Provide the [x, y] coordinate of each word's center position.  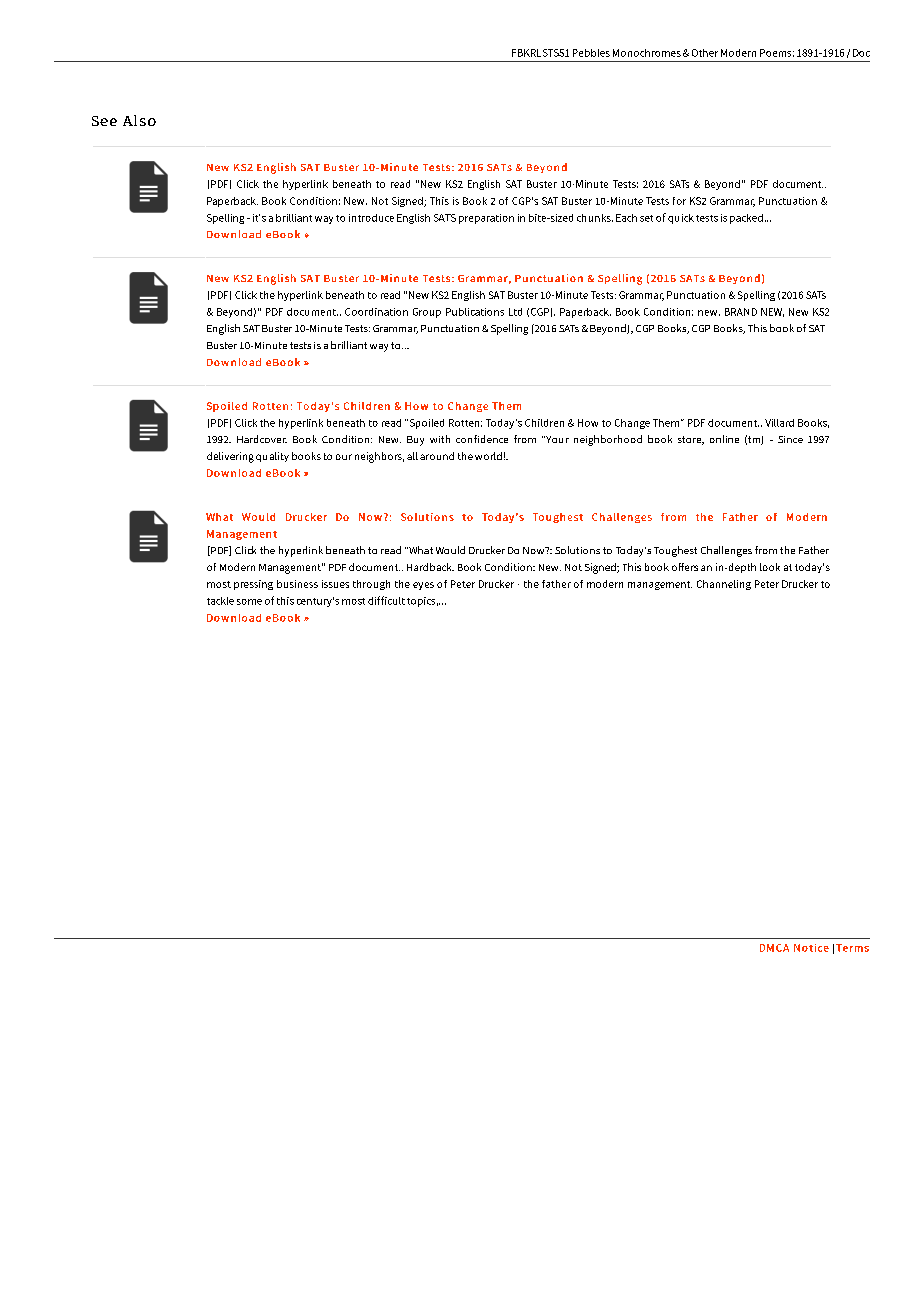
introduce [371, 218]
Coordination [376, 312]
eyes [423, 586]
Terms [852, 948]
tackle [220, 601]
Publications [475, 312]
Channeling [724, 585]
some [249, 602]
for [679, 201]
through [371, 585]
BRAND [741, 312]
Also [139, 120]
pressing [253, 585]
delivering [230, 457]
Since [790, 439]
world [488, 456]
